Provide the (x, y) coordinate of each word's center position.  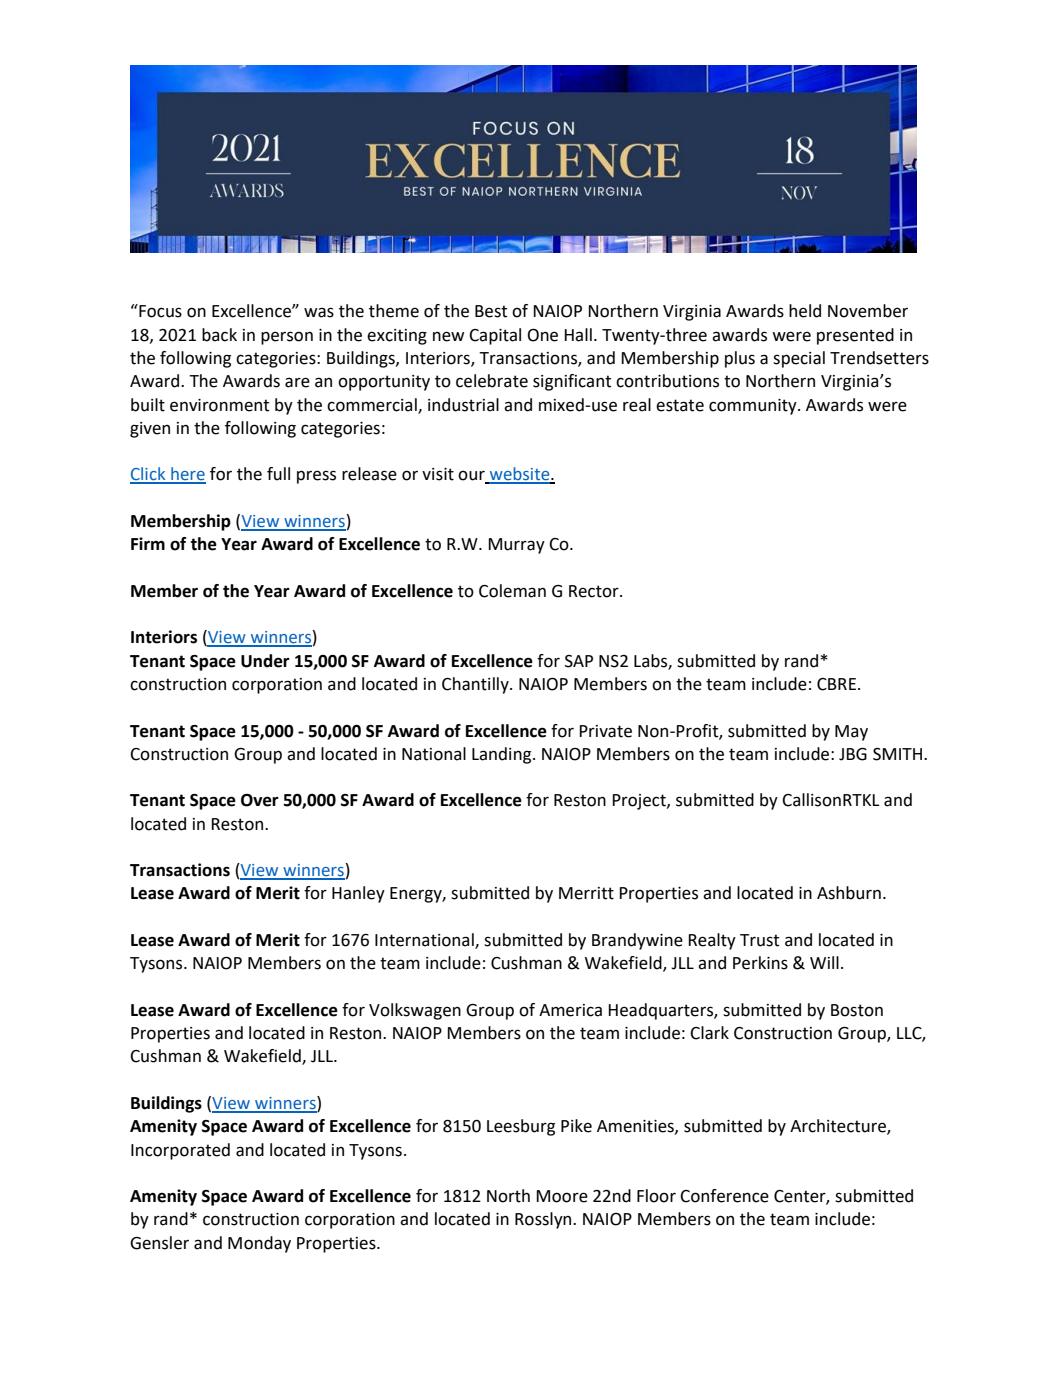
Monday (259, 1244)
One (543, 335)
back (219, 335)
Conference (724, 1196)
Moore (562, 1196)
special (799, 359)
